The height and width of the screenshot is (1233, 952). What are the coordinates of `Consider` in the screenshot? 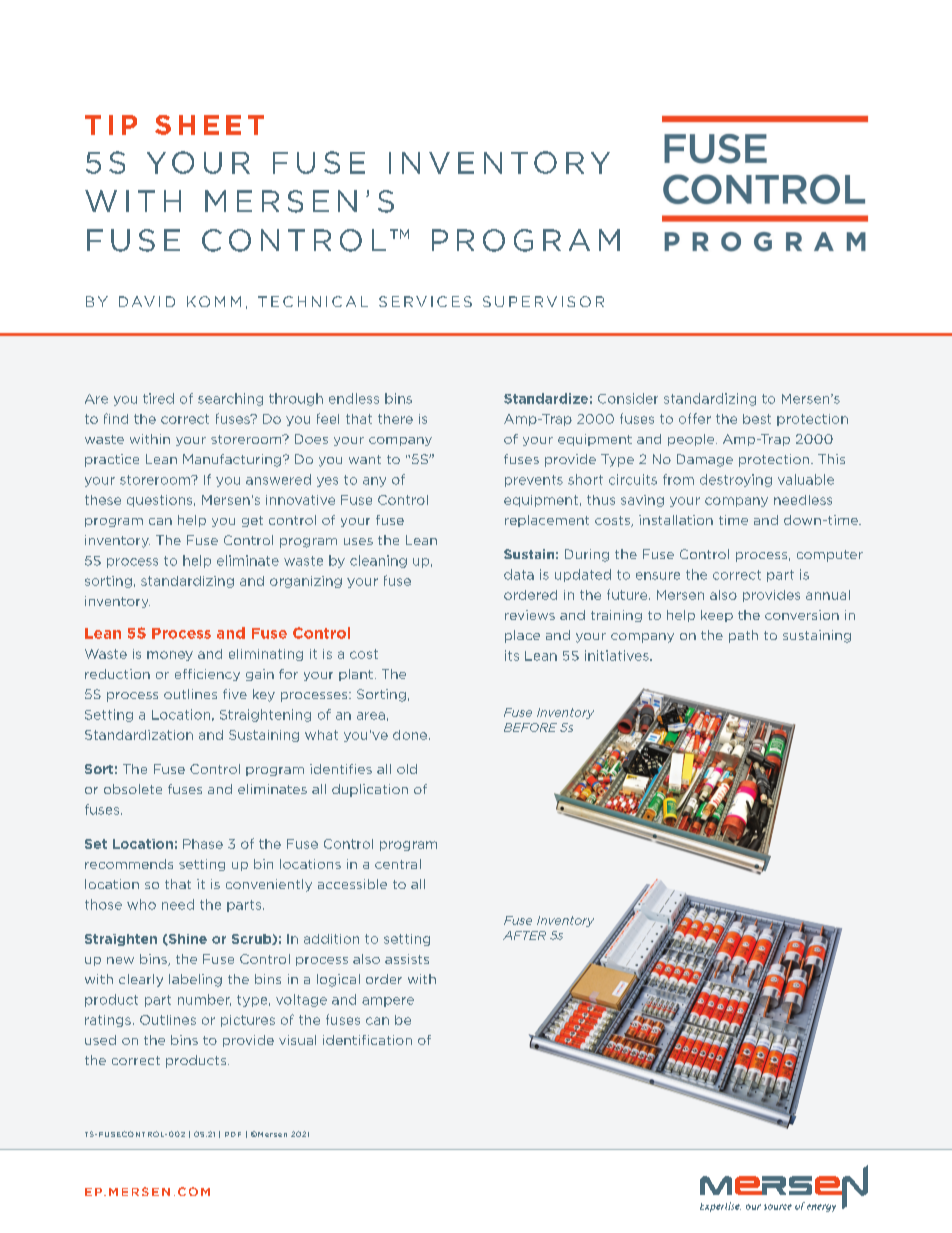 It's located at (628, 398).
